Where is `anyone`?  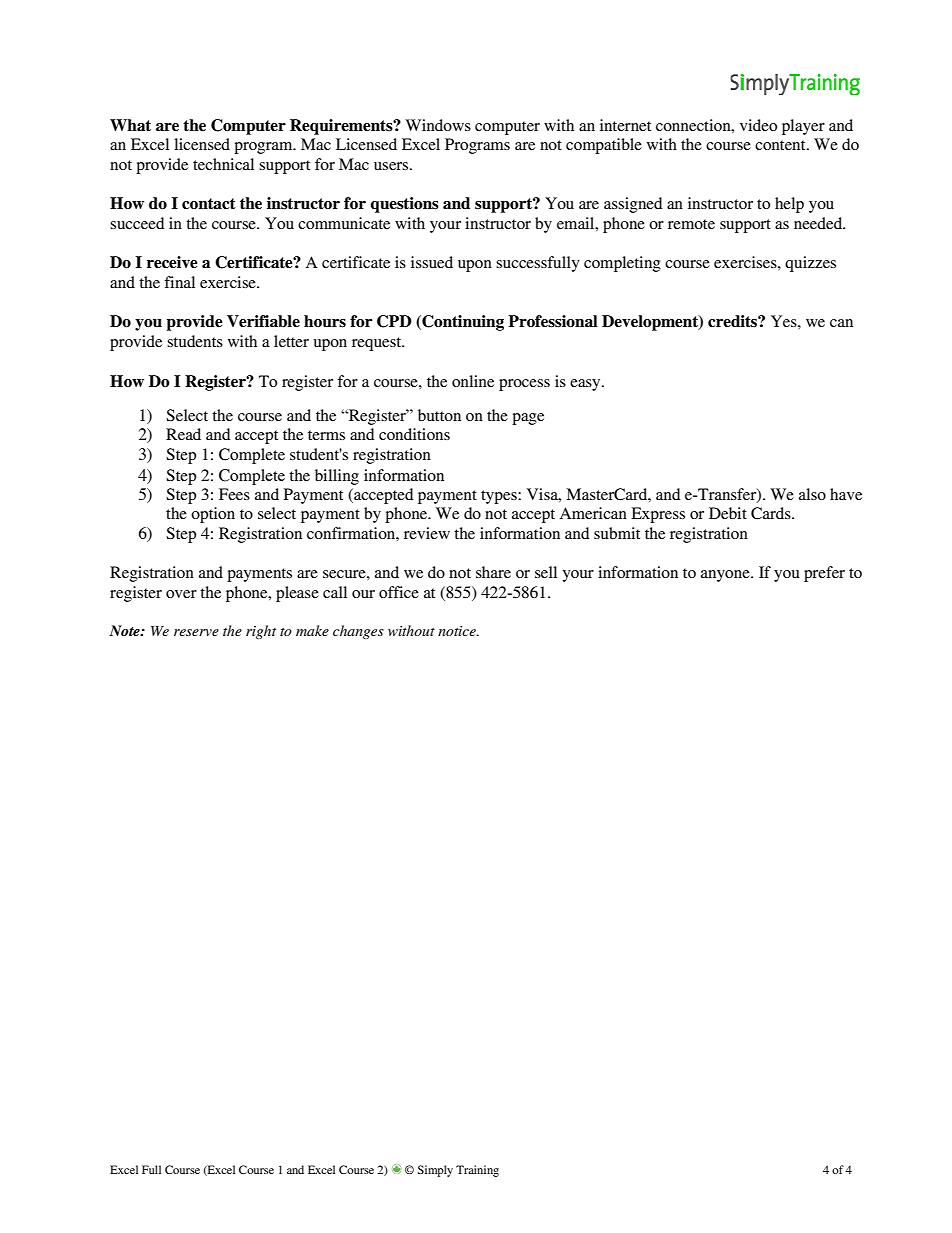
anyone is located at coordinates (726, 576).
